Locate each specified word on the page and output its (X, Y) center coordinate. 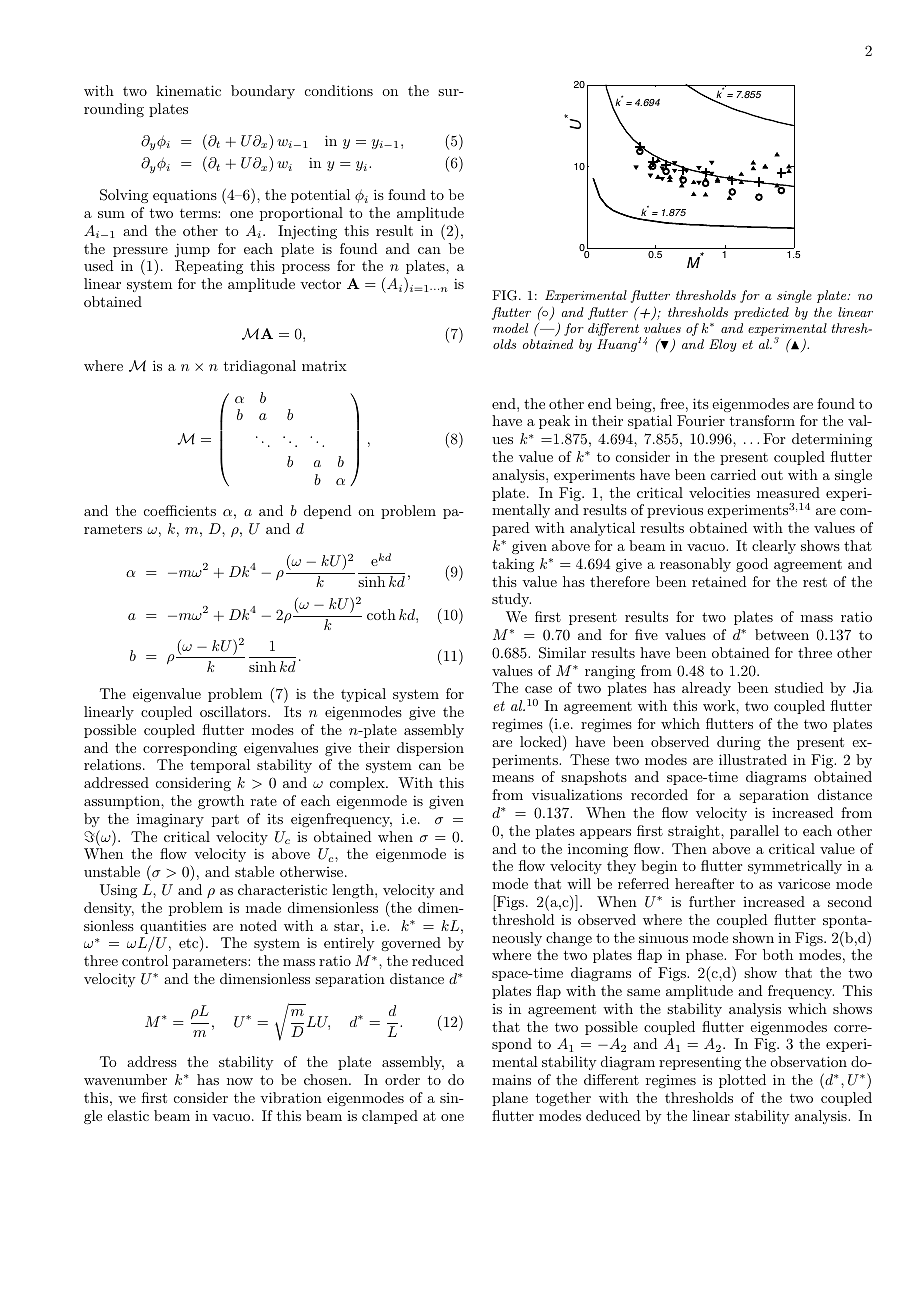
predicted (761, 313)
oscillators (234, 711)
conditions (339, 90)
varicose (804, 883)
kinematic (188, 90)
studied (799, 687)
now (240, 1081)
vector (320, 284)
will (579, 883)
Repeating (209, 267)
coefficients (180, 510)
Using (118, 891)
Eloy (723, 345)
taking (513, 565)
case (538, 689)
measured (788, 492)
